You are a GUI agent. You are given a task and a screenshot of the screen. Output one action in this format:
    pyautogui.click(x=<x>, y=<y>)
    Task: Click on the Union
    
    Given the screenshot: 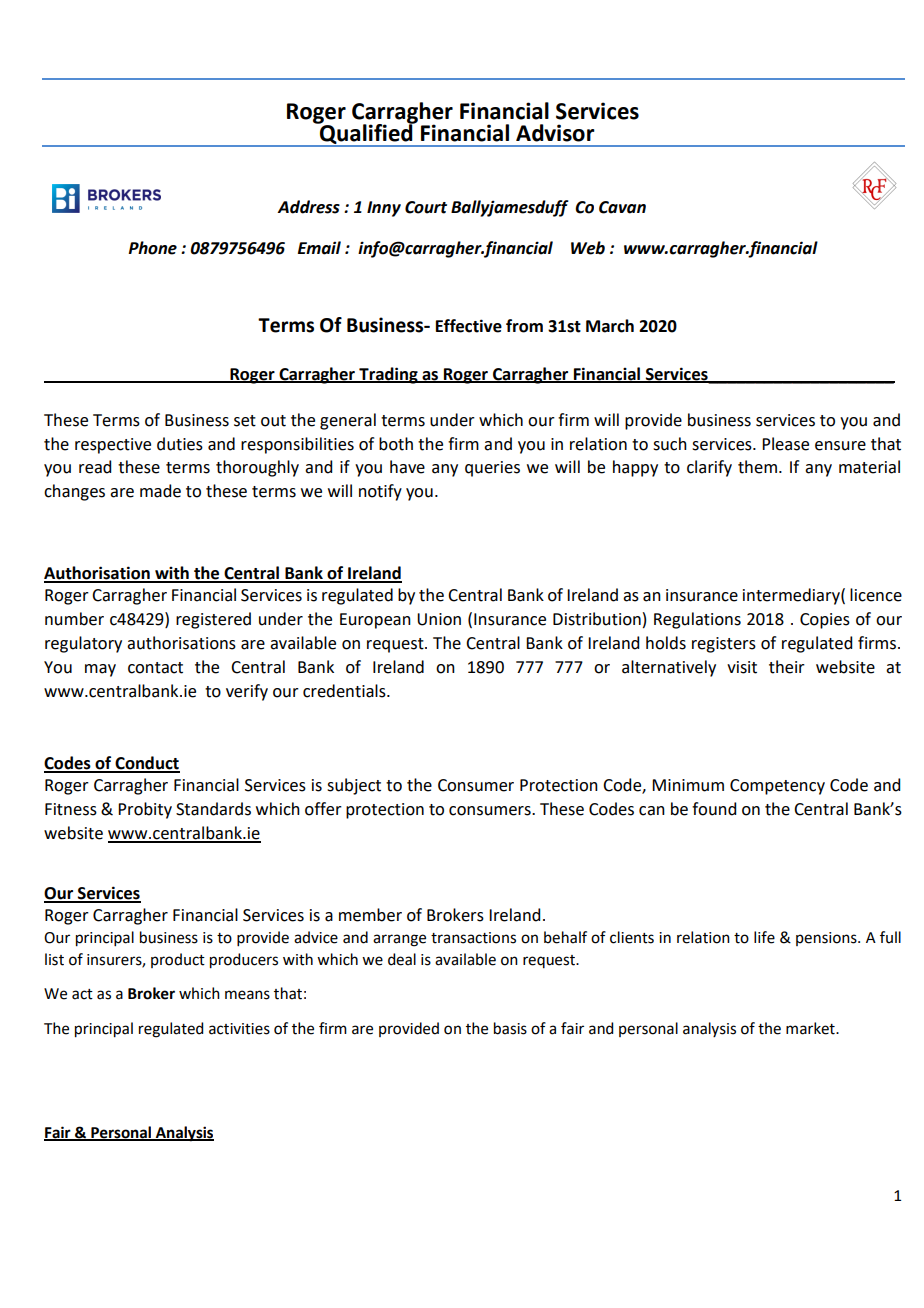 What is the action you would take?
    pyautogui.click(x=439, y=619)
